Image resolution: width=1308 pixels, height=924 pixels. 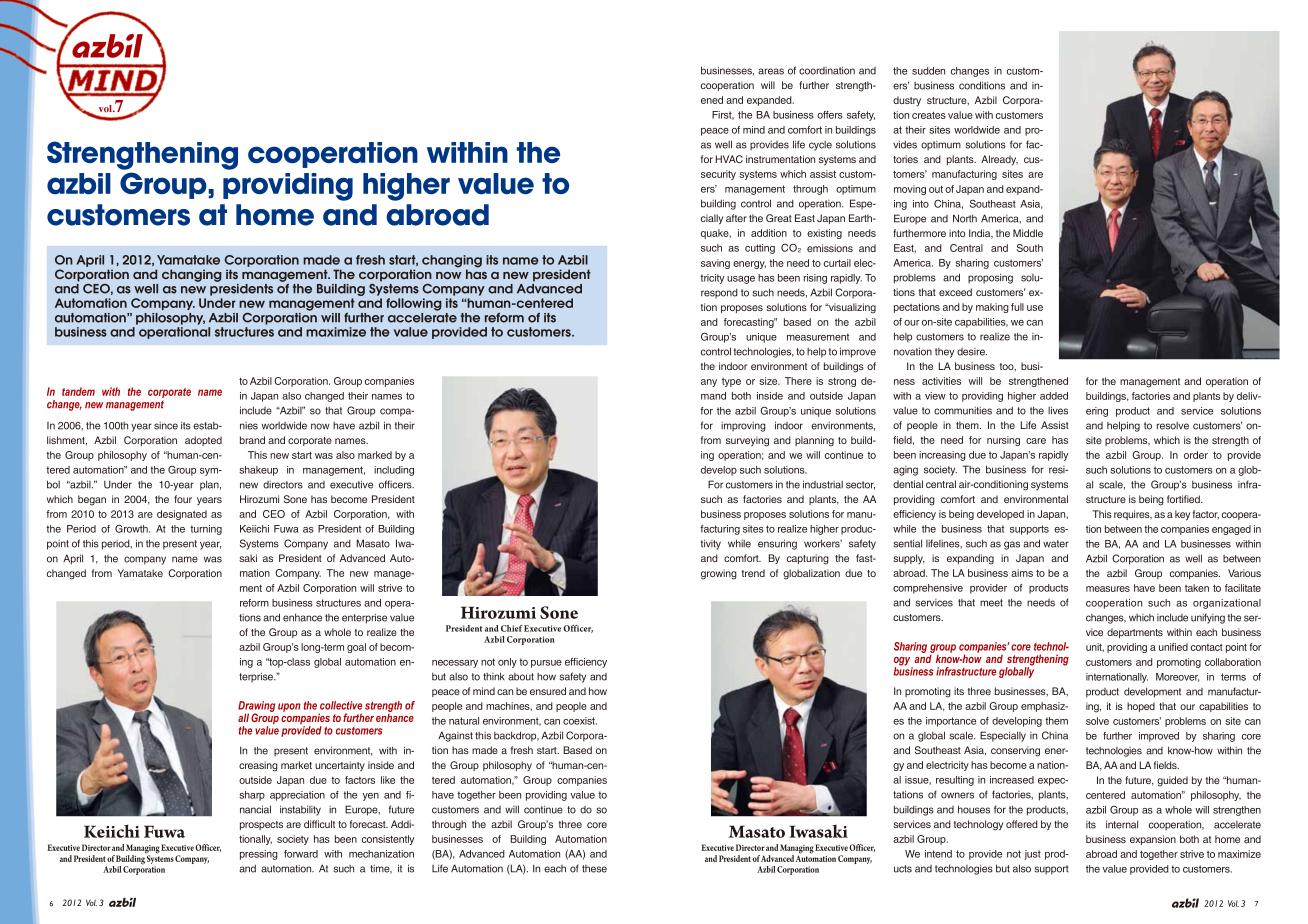 I want to click on areas, so click(x=771, y=71).
